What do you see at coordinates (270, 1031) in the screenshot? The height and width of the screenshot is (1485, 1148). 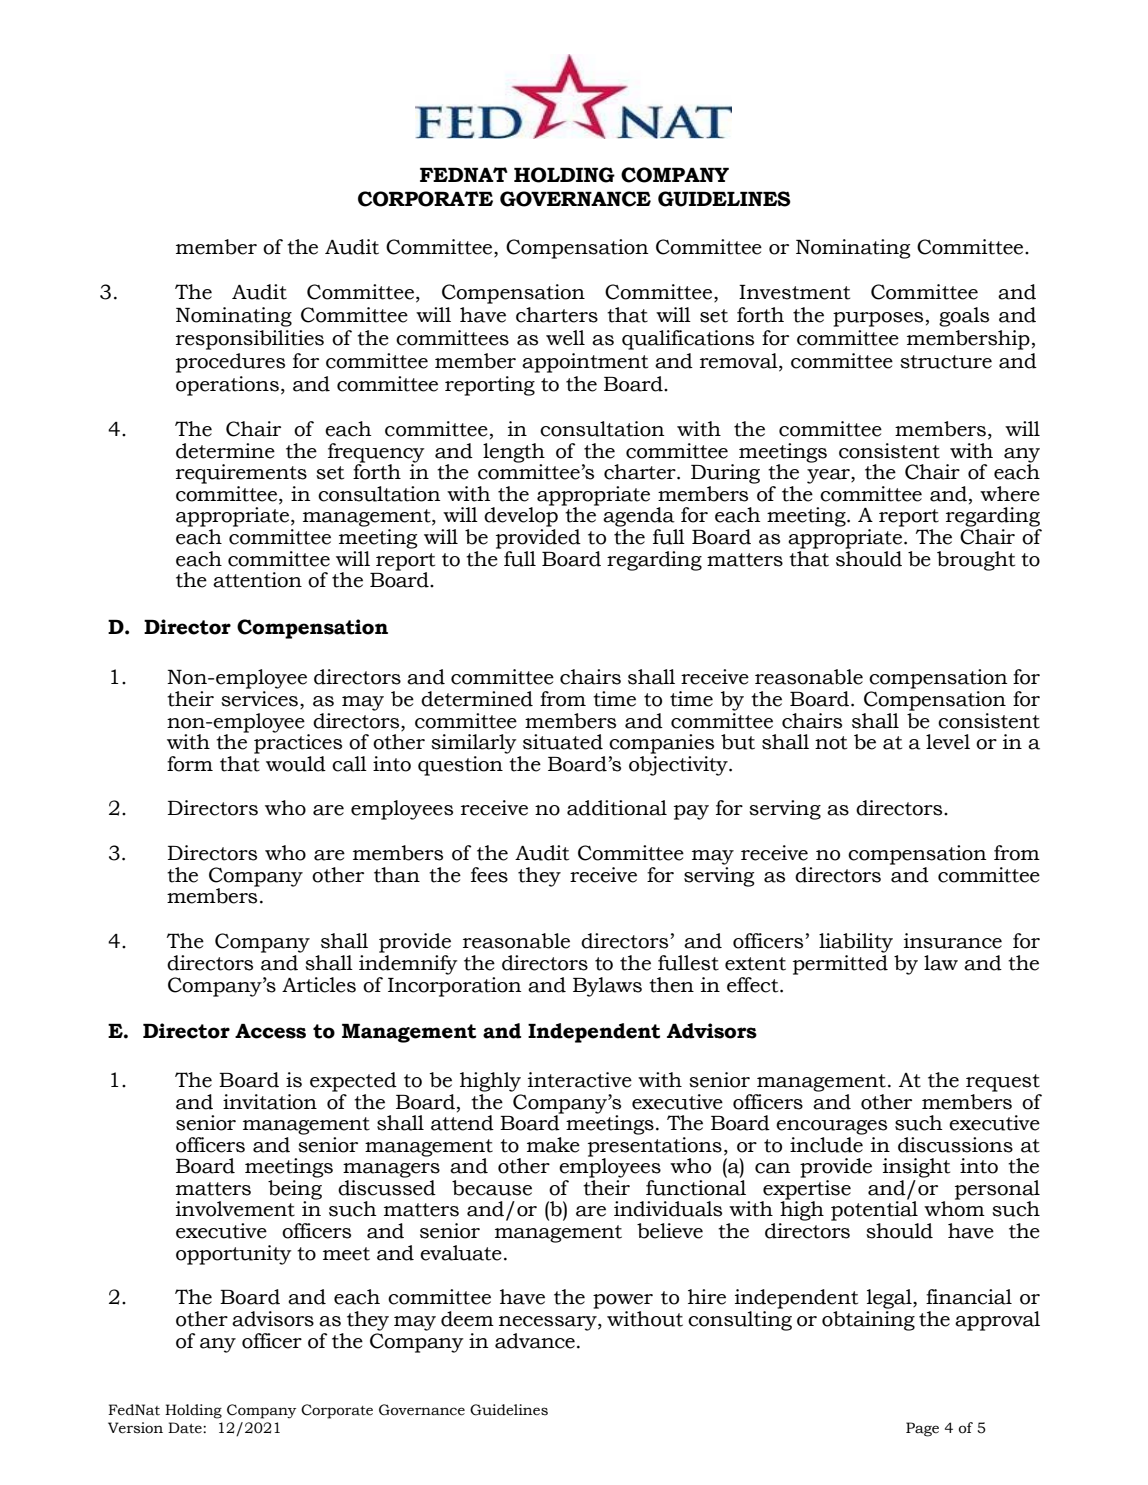 I see `Access` at bounding box center [270, 1031].
